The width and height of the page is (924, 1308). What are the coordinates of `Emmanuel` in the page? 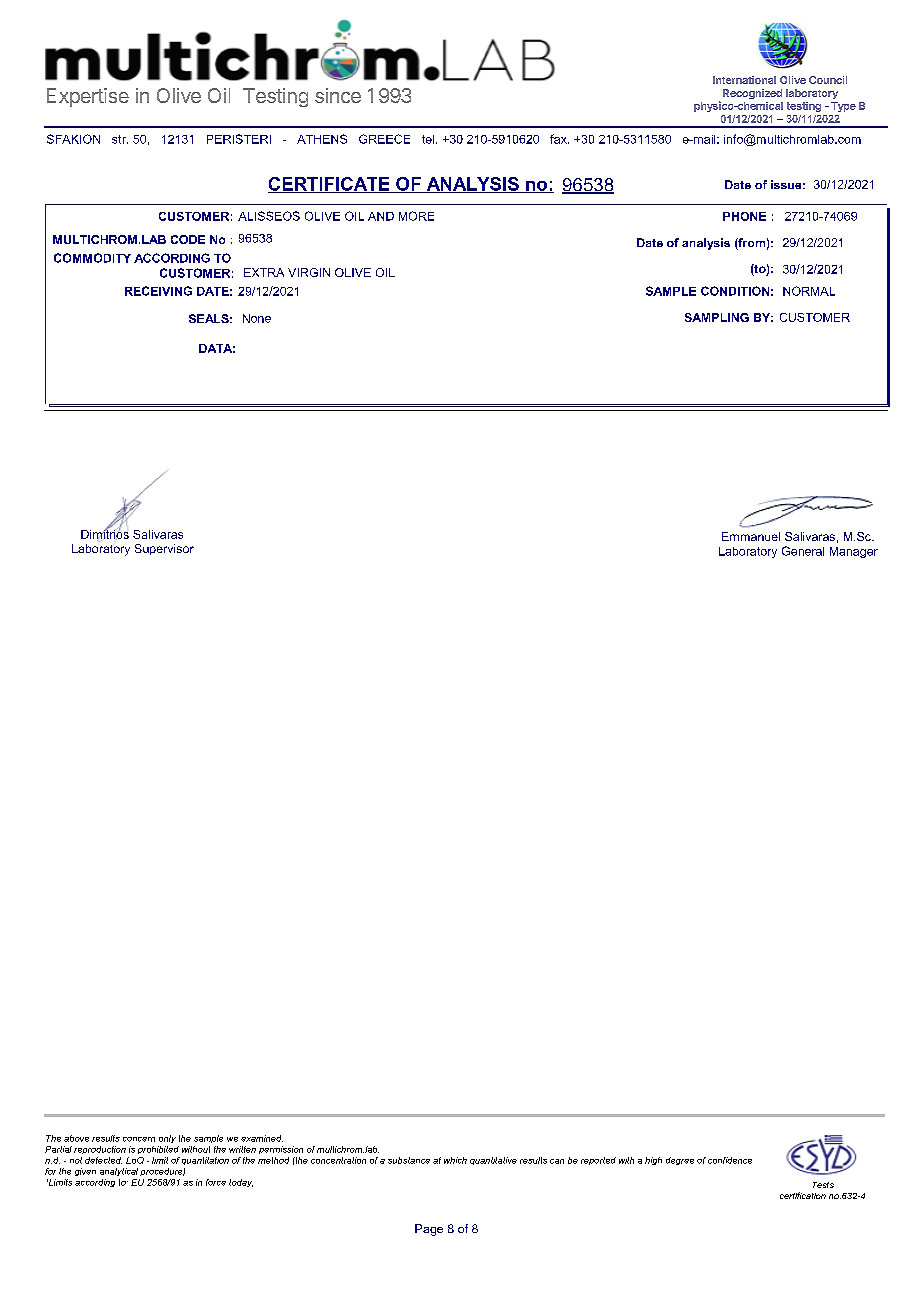 It's located at (751, 536).
